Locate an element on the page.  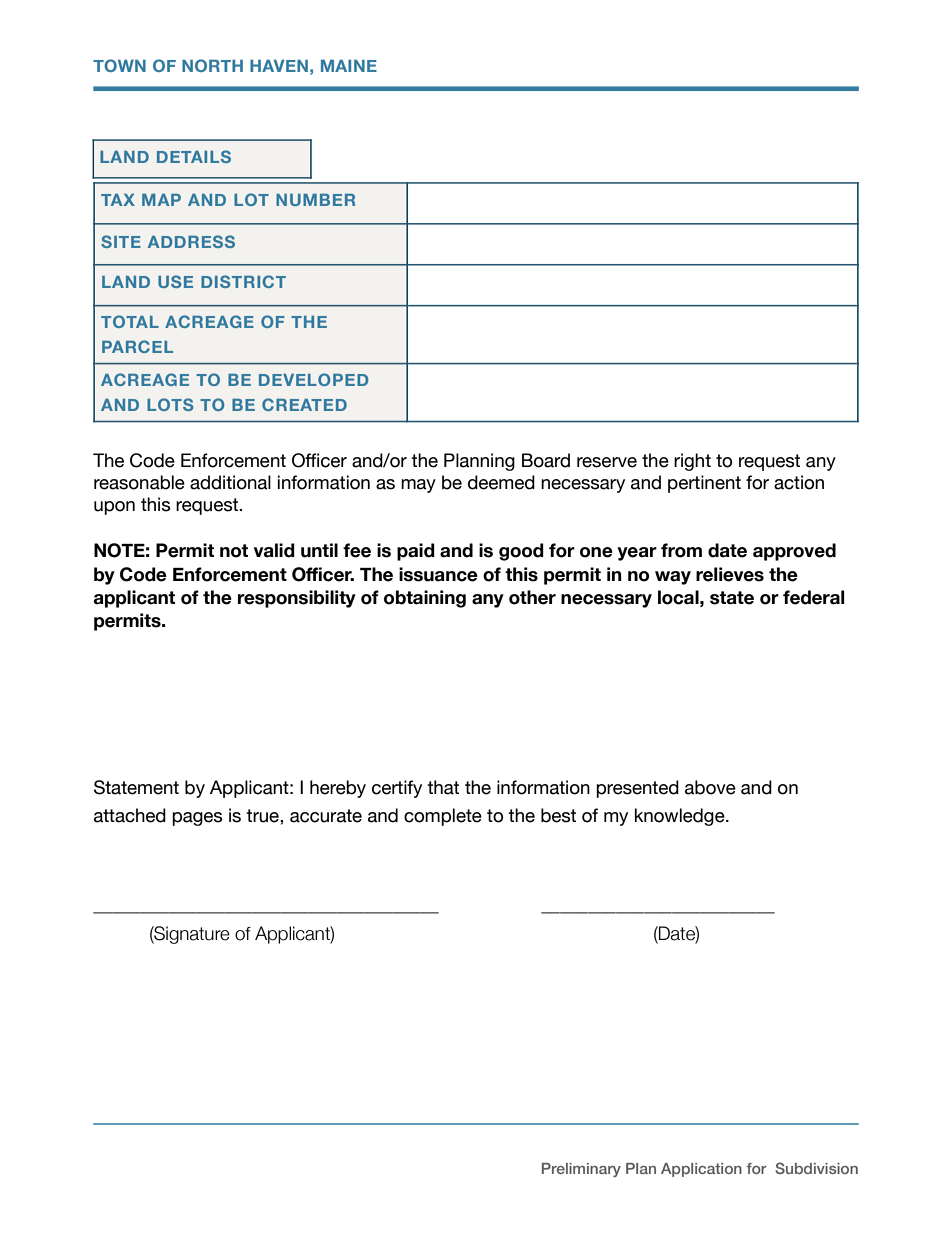
deemed is located at coordinates (501, 482).
